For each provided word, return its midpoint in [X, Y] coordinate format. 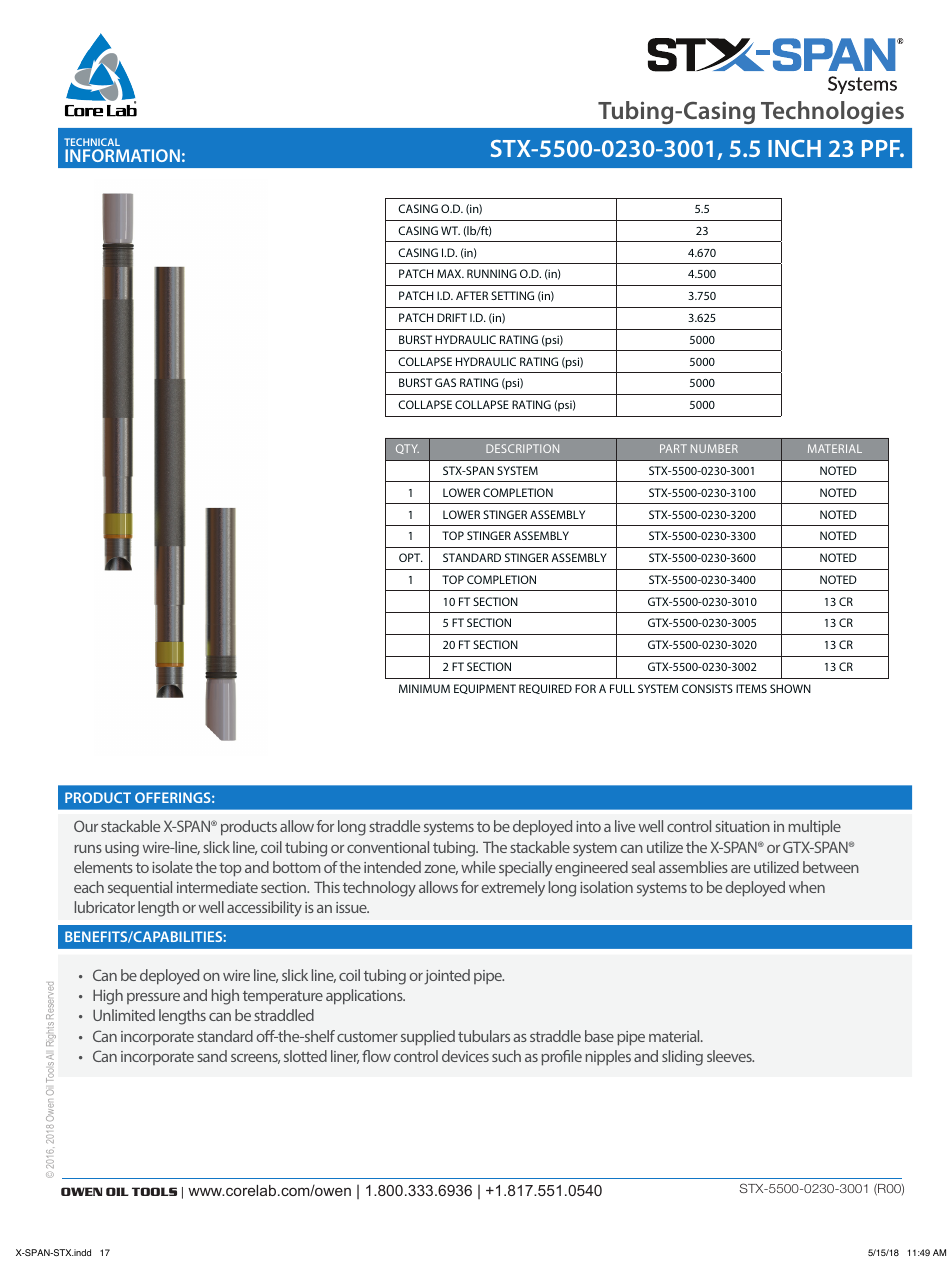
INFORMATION [122, 155]
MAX [450, 273]
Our [86, 826]
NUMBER [714, 448]
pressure [153, 998]
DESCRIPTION [522, 448]
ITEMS [751, 688]
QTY [407, 449]
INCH [794, 148]
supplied [428, 1038]
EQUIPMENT [485, 689]
